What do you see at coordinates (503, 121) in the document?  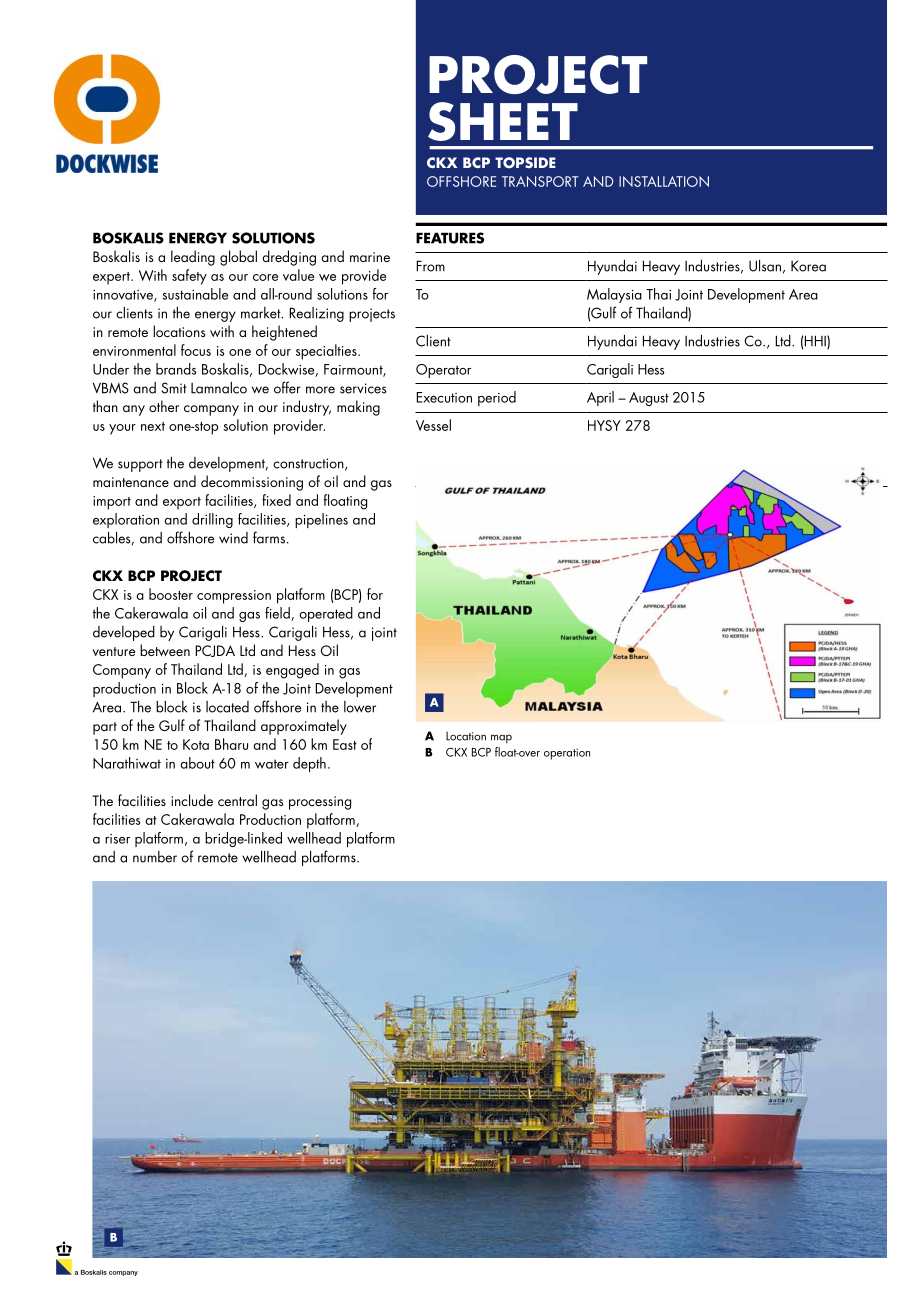 I see `SHEET` at bounding box center [503, 121].
